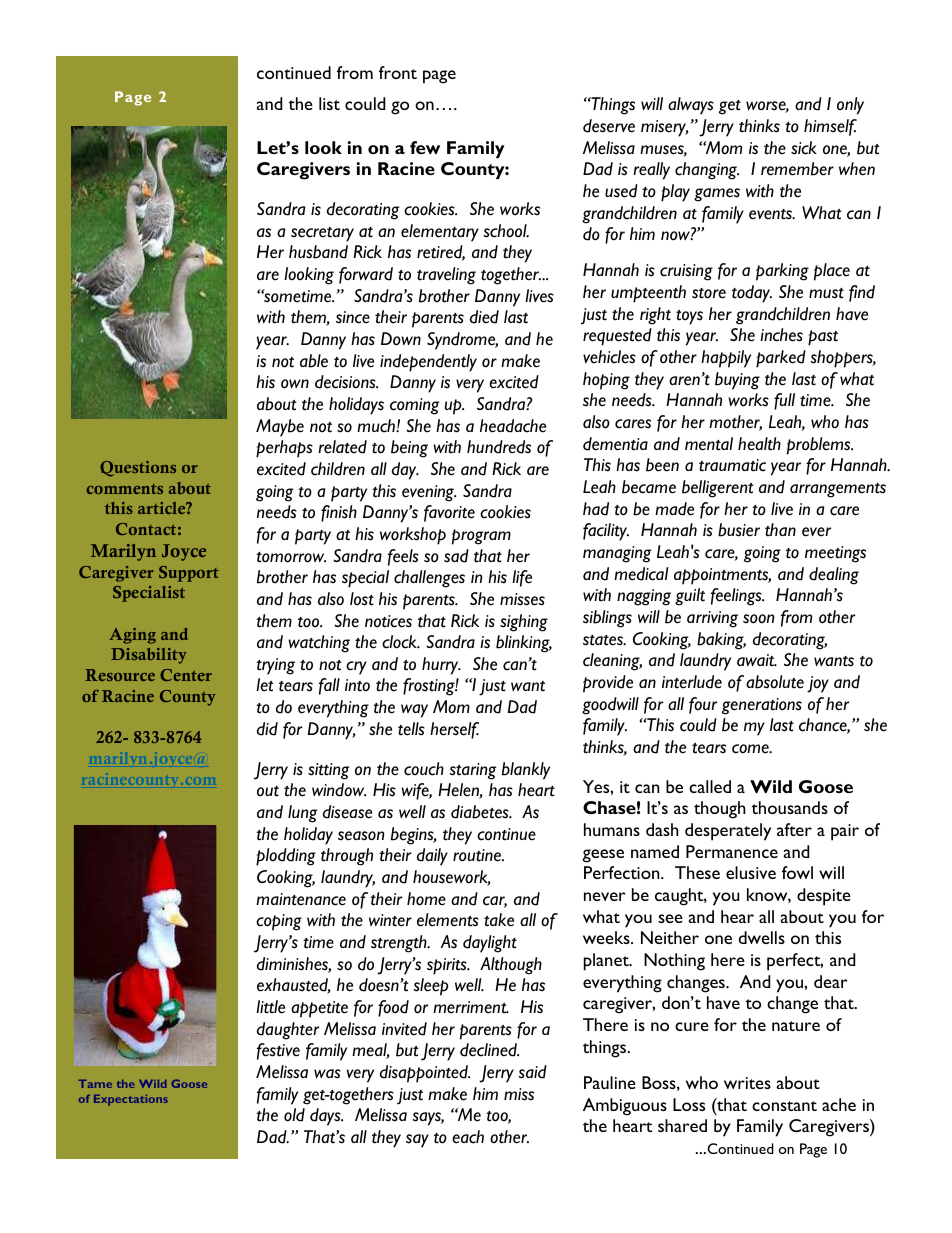  What do you see at coordinates (131, 1100) in the screenshot?
I see `Expectations` at bounding box center [131, 1100].
